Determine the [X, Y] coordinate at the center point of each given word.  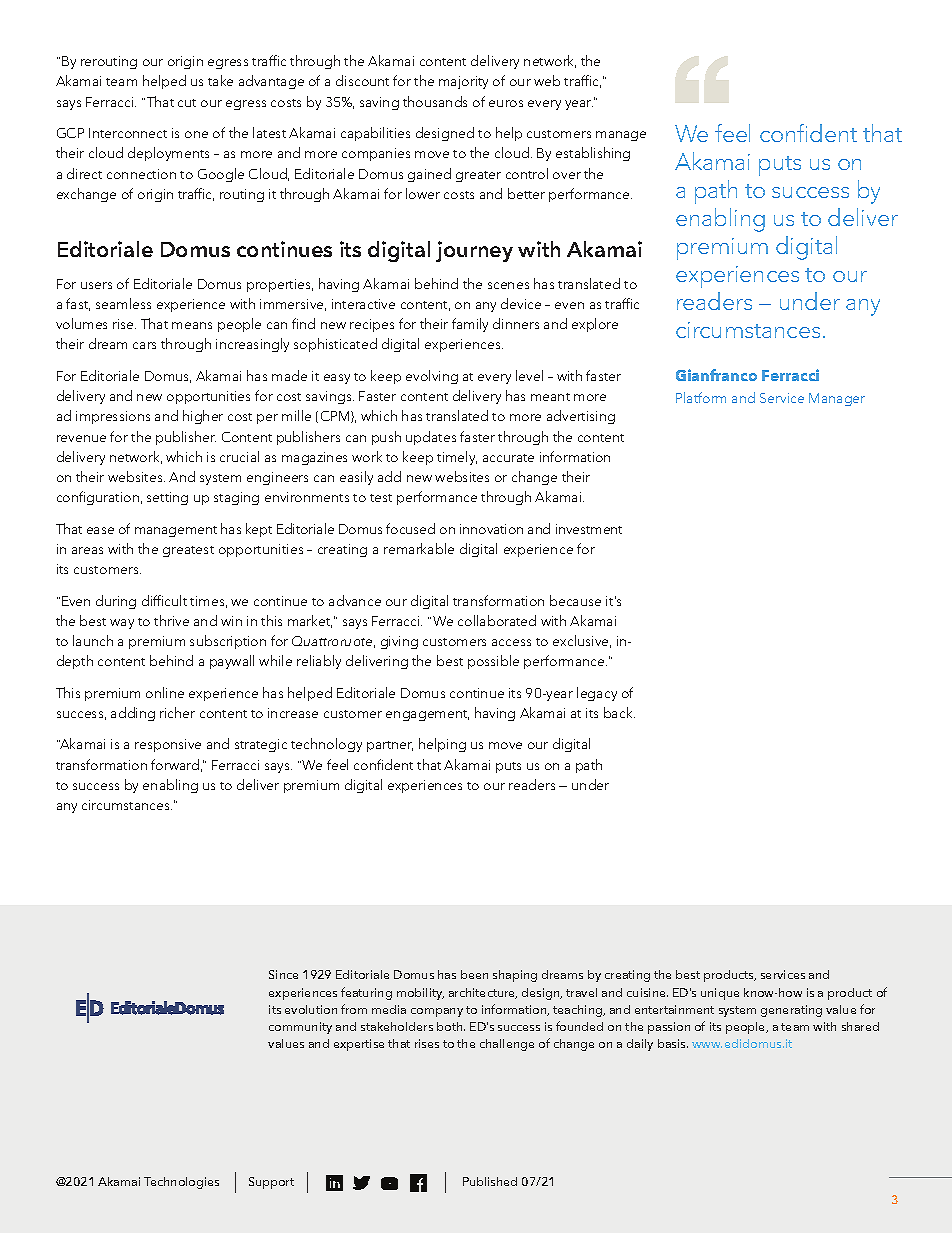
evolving [432, 377]
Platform [701, 397]
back [619, 712]
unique [720, 994]
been [474, 974]
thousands [435, 101]
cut [187, 103]
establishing [593, 154]
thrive [171, 620]
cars [144, 345]
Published [490, 1181]
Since [283, 974]
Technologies [181, 1183]
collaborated [497, 620]
